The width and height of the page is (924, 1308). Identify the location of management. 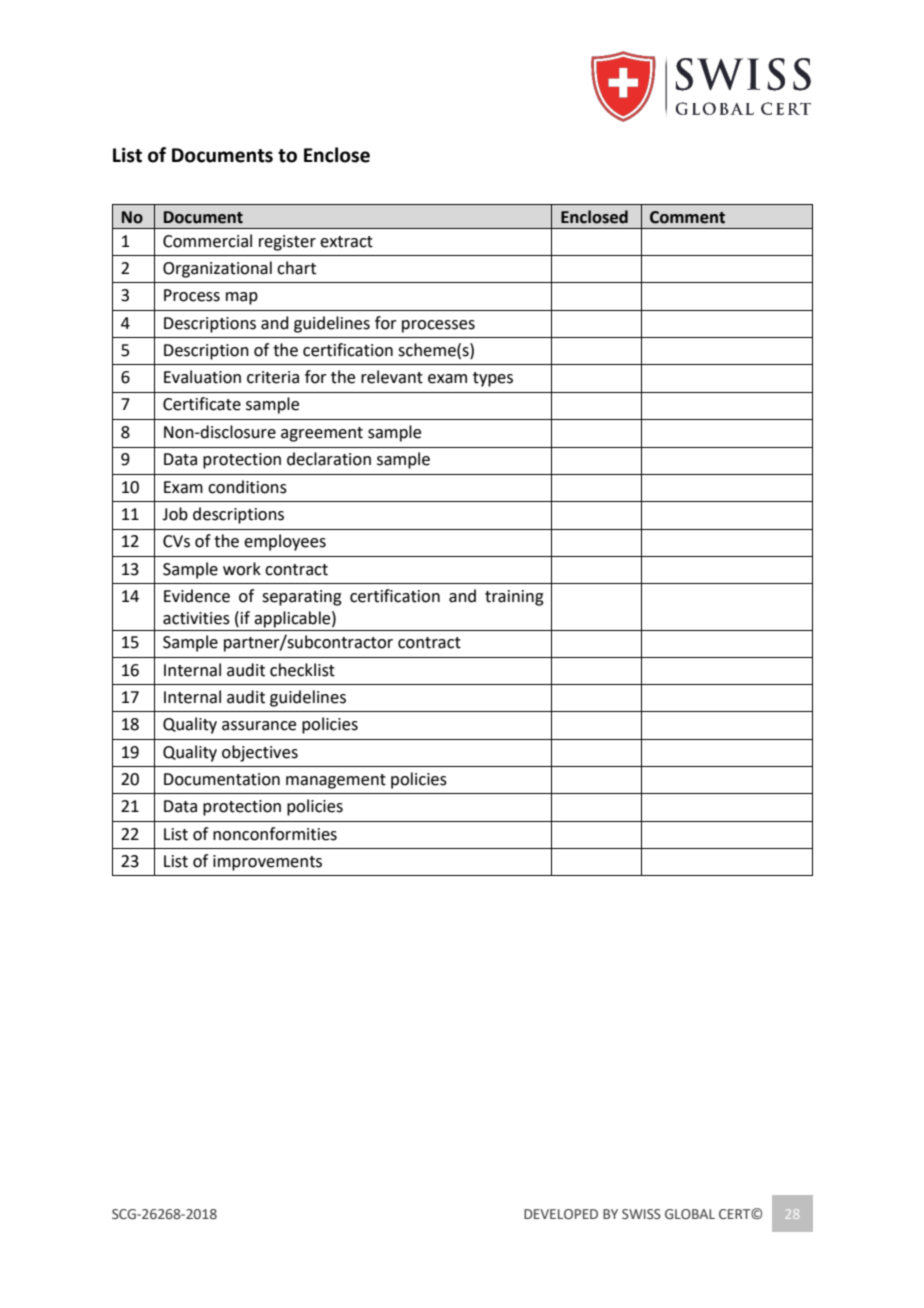
(336, 781).
